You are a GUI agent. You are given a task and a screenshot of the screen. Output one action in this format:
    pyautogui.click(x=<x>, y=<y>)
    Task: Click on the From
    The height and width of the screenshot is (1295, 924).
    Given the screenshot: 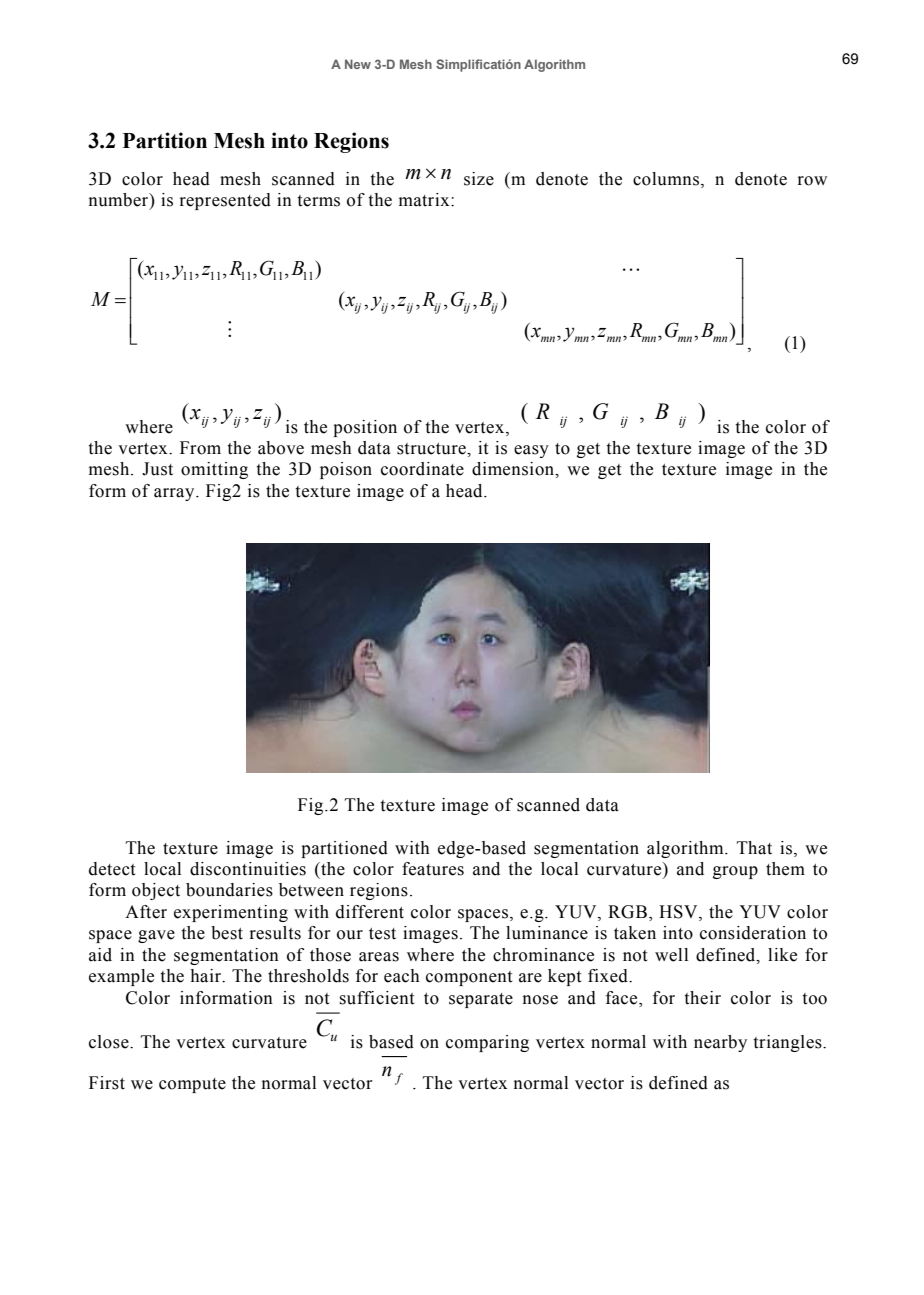 What is the action you would take?
    pyautogui.click(x=200, y=448)
